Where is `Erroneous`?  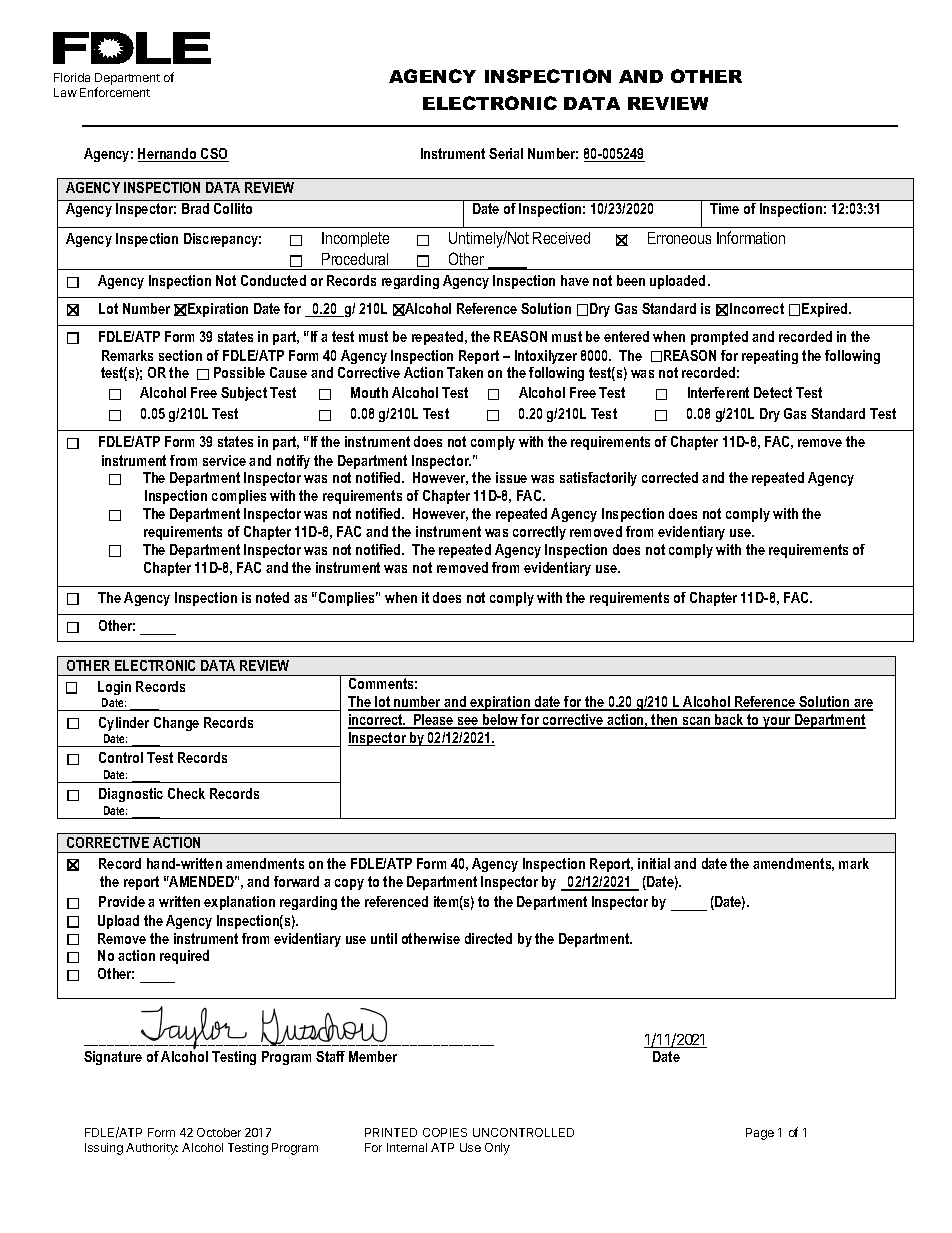
Erroneous is located at coordinates (679, 238).
